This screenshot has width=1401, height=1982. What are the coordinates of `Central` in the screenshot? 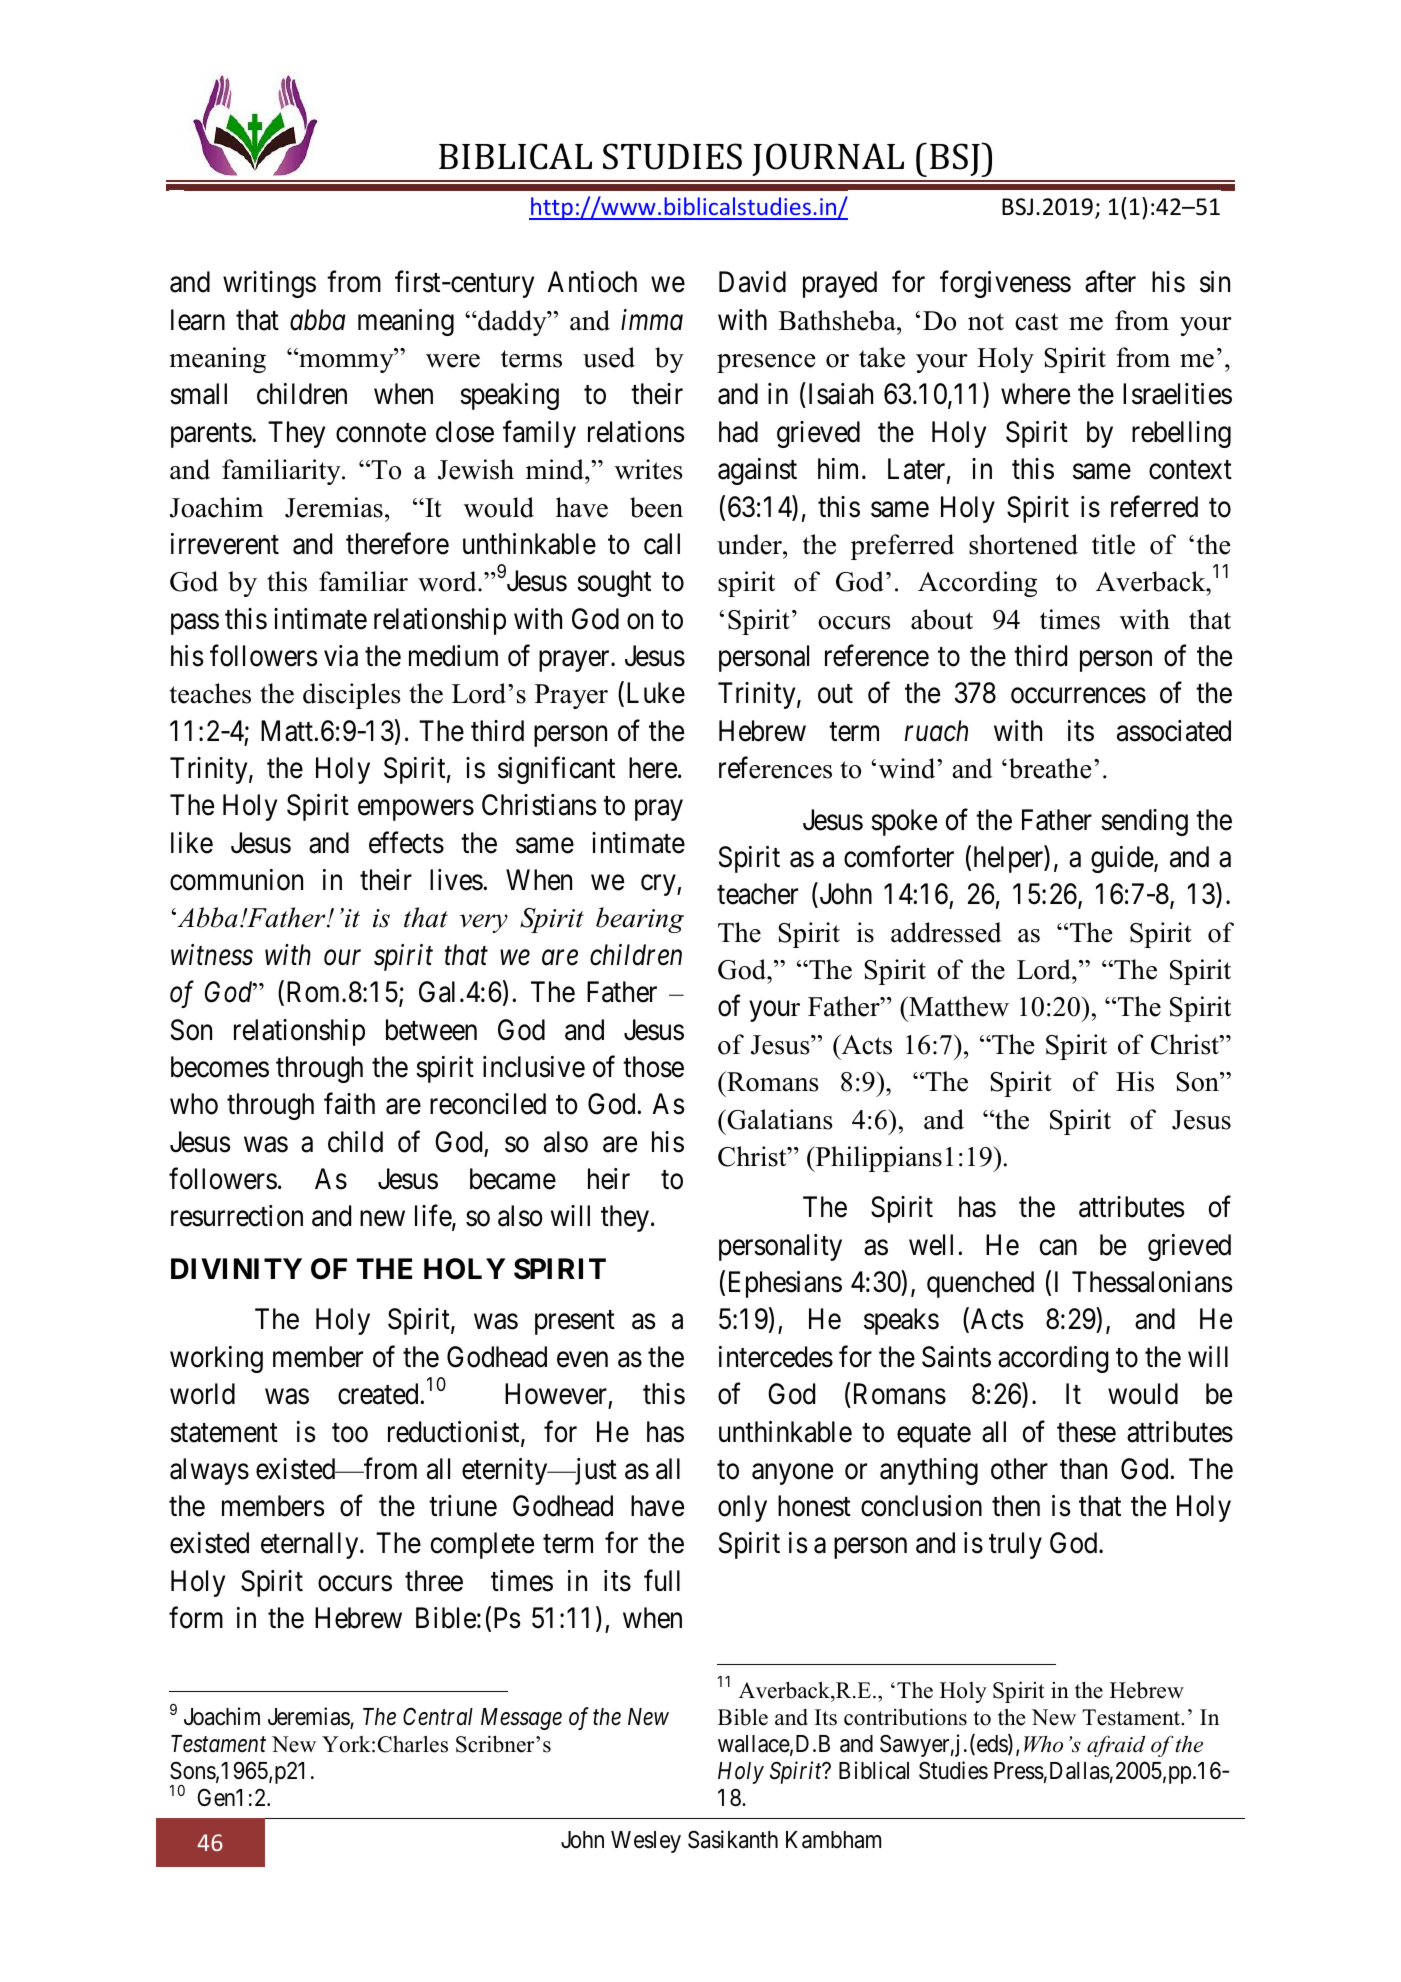 It's located at (438, 1716).
